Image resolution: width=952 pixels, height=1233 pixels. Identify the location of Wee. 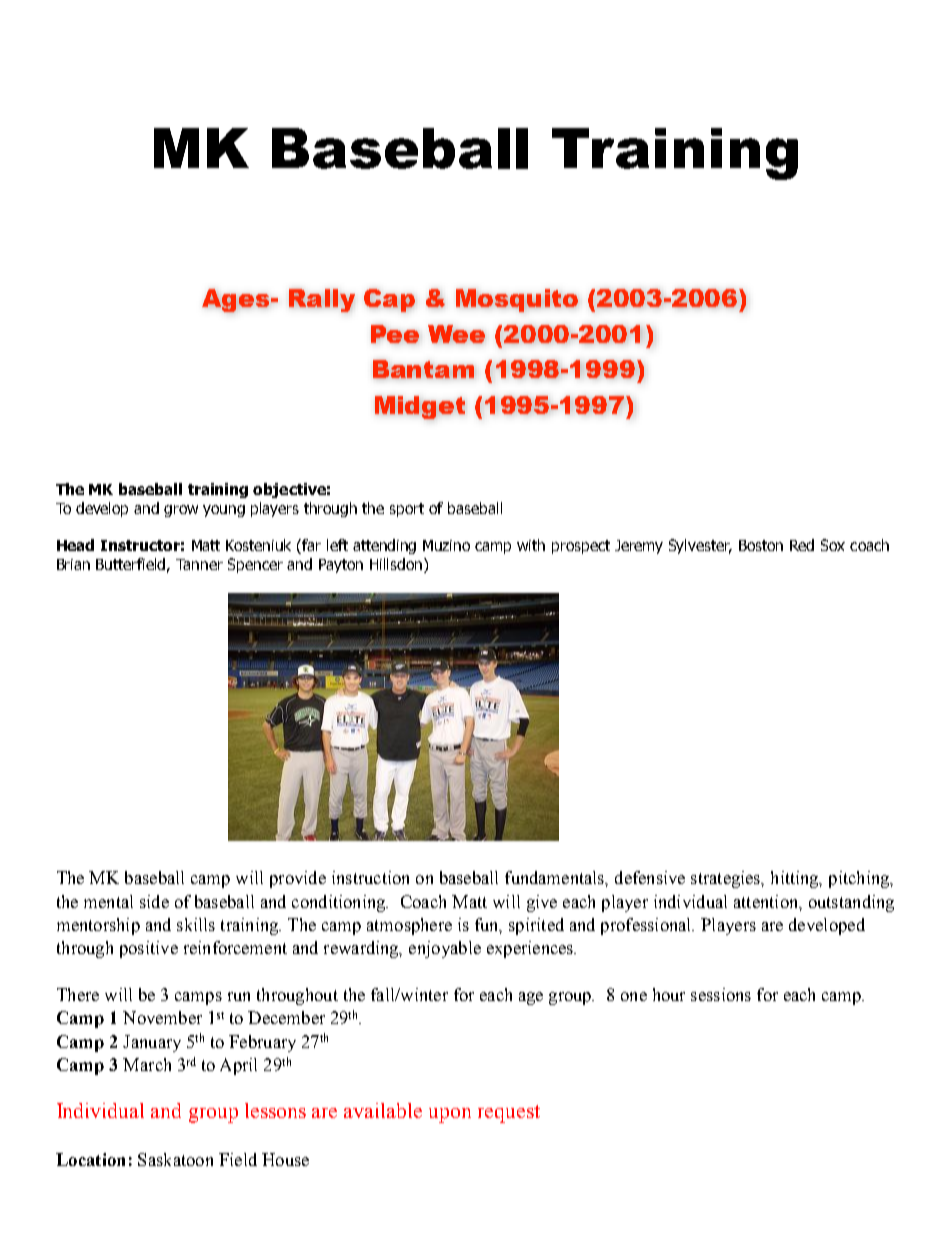
(456, 334).
